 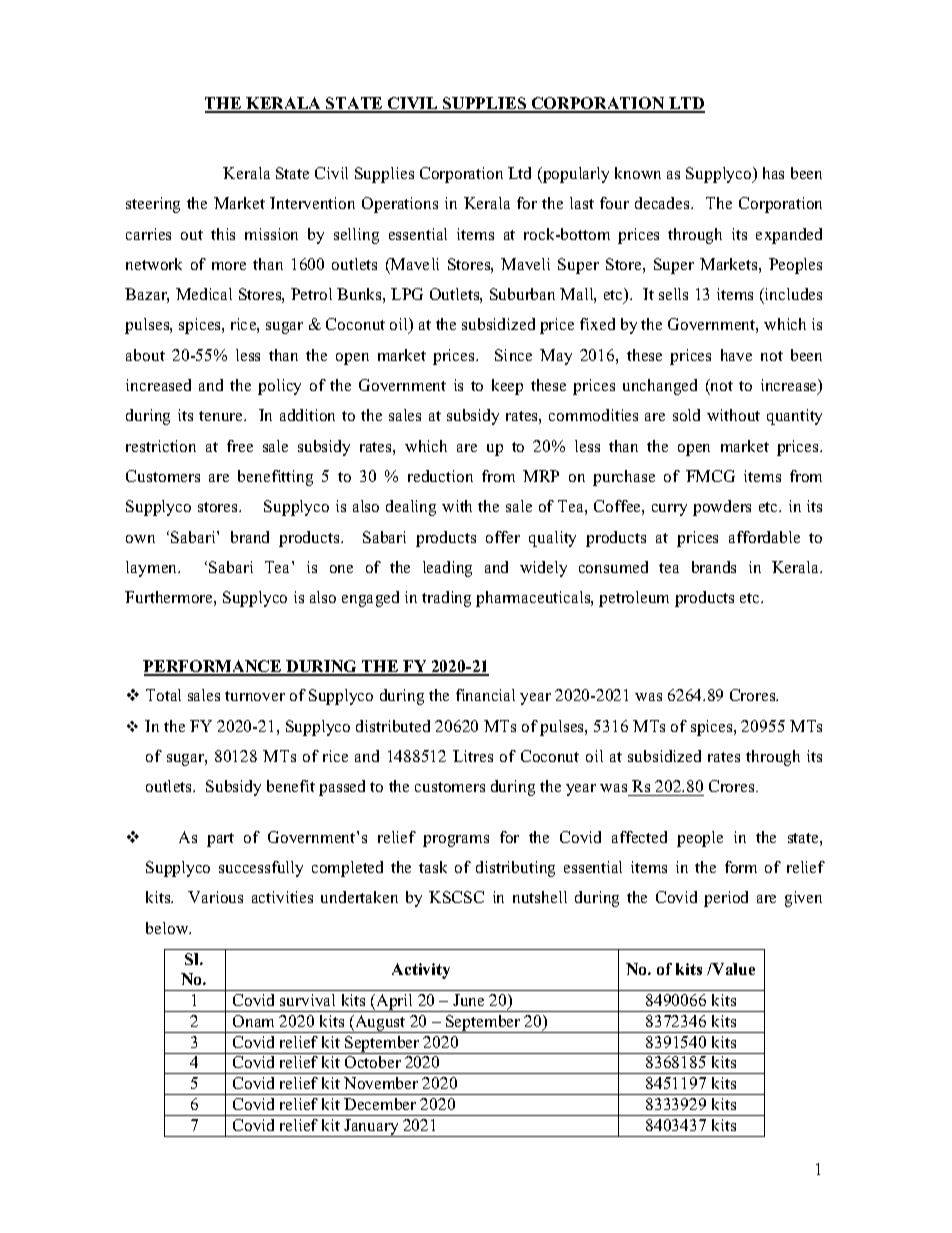 What do you see at coordinates (400, 205) in the image?
I see `Operations` at bounding box center [400, 205].
